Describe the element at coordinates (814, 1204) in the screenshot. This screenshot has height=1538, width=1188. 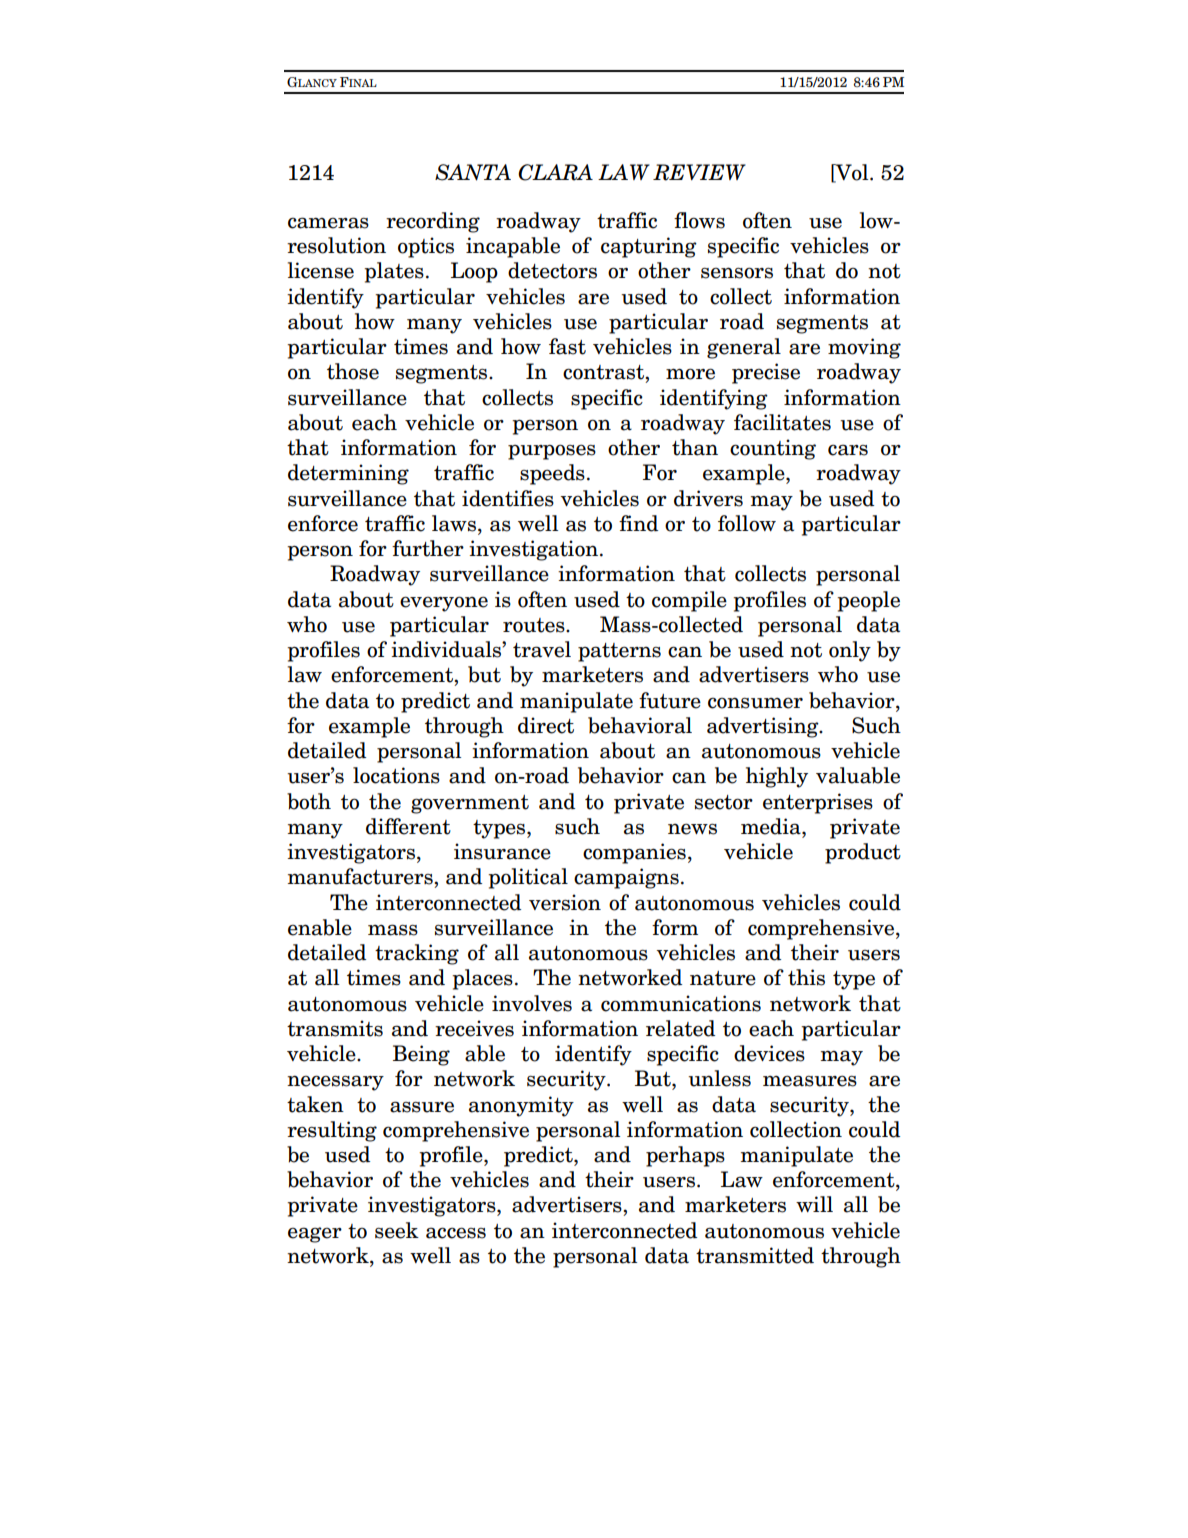
I see `will` at that location.
